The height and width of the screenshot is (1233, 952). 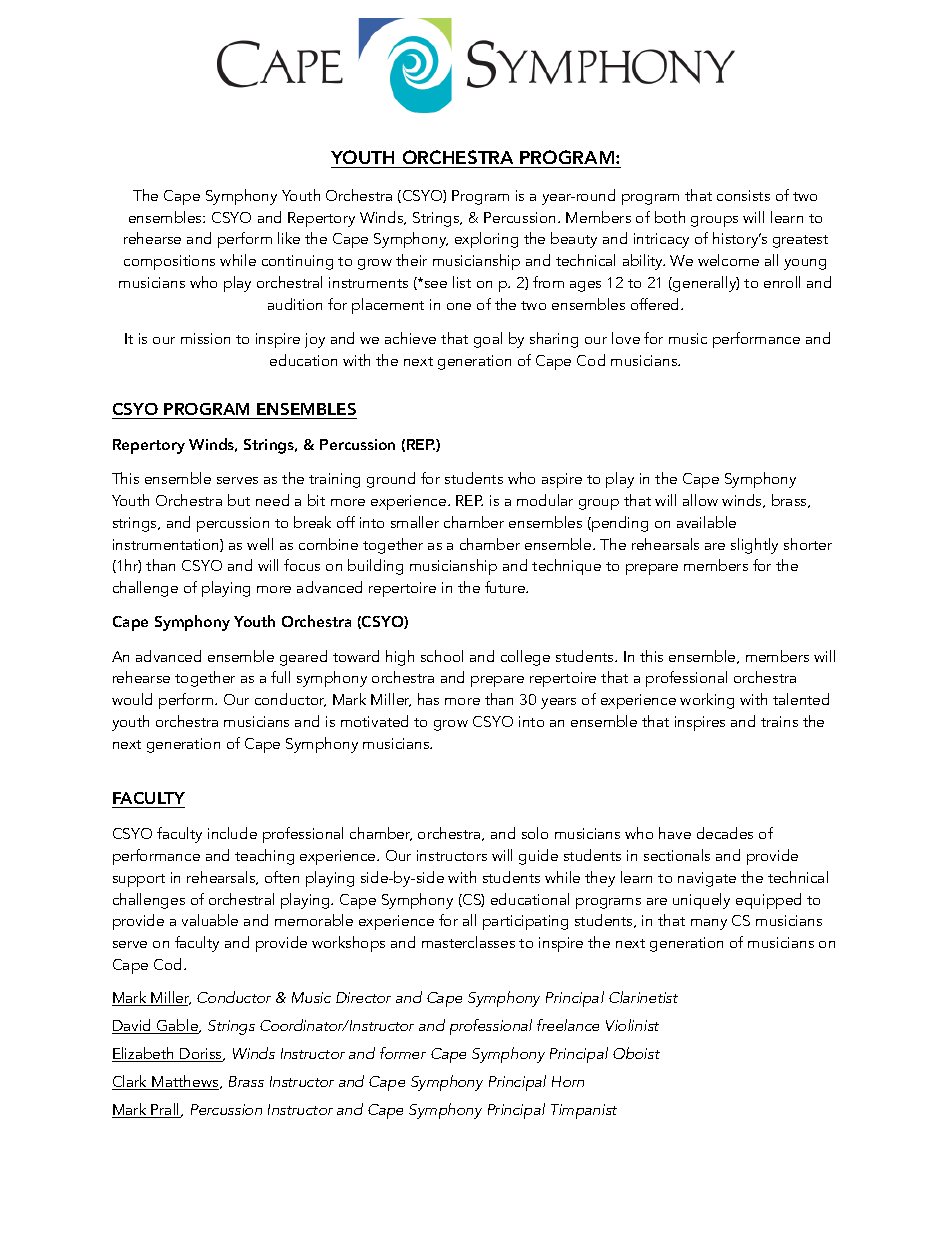 I want to click on Violinist, so click(x=632, y=1025).
